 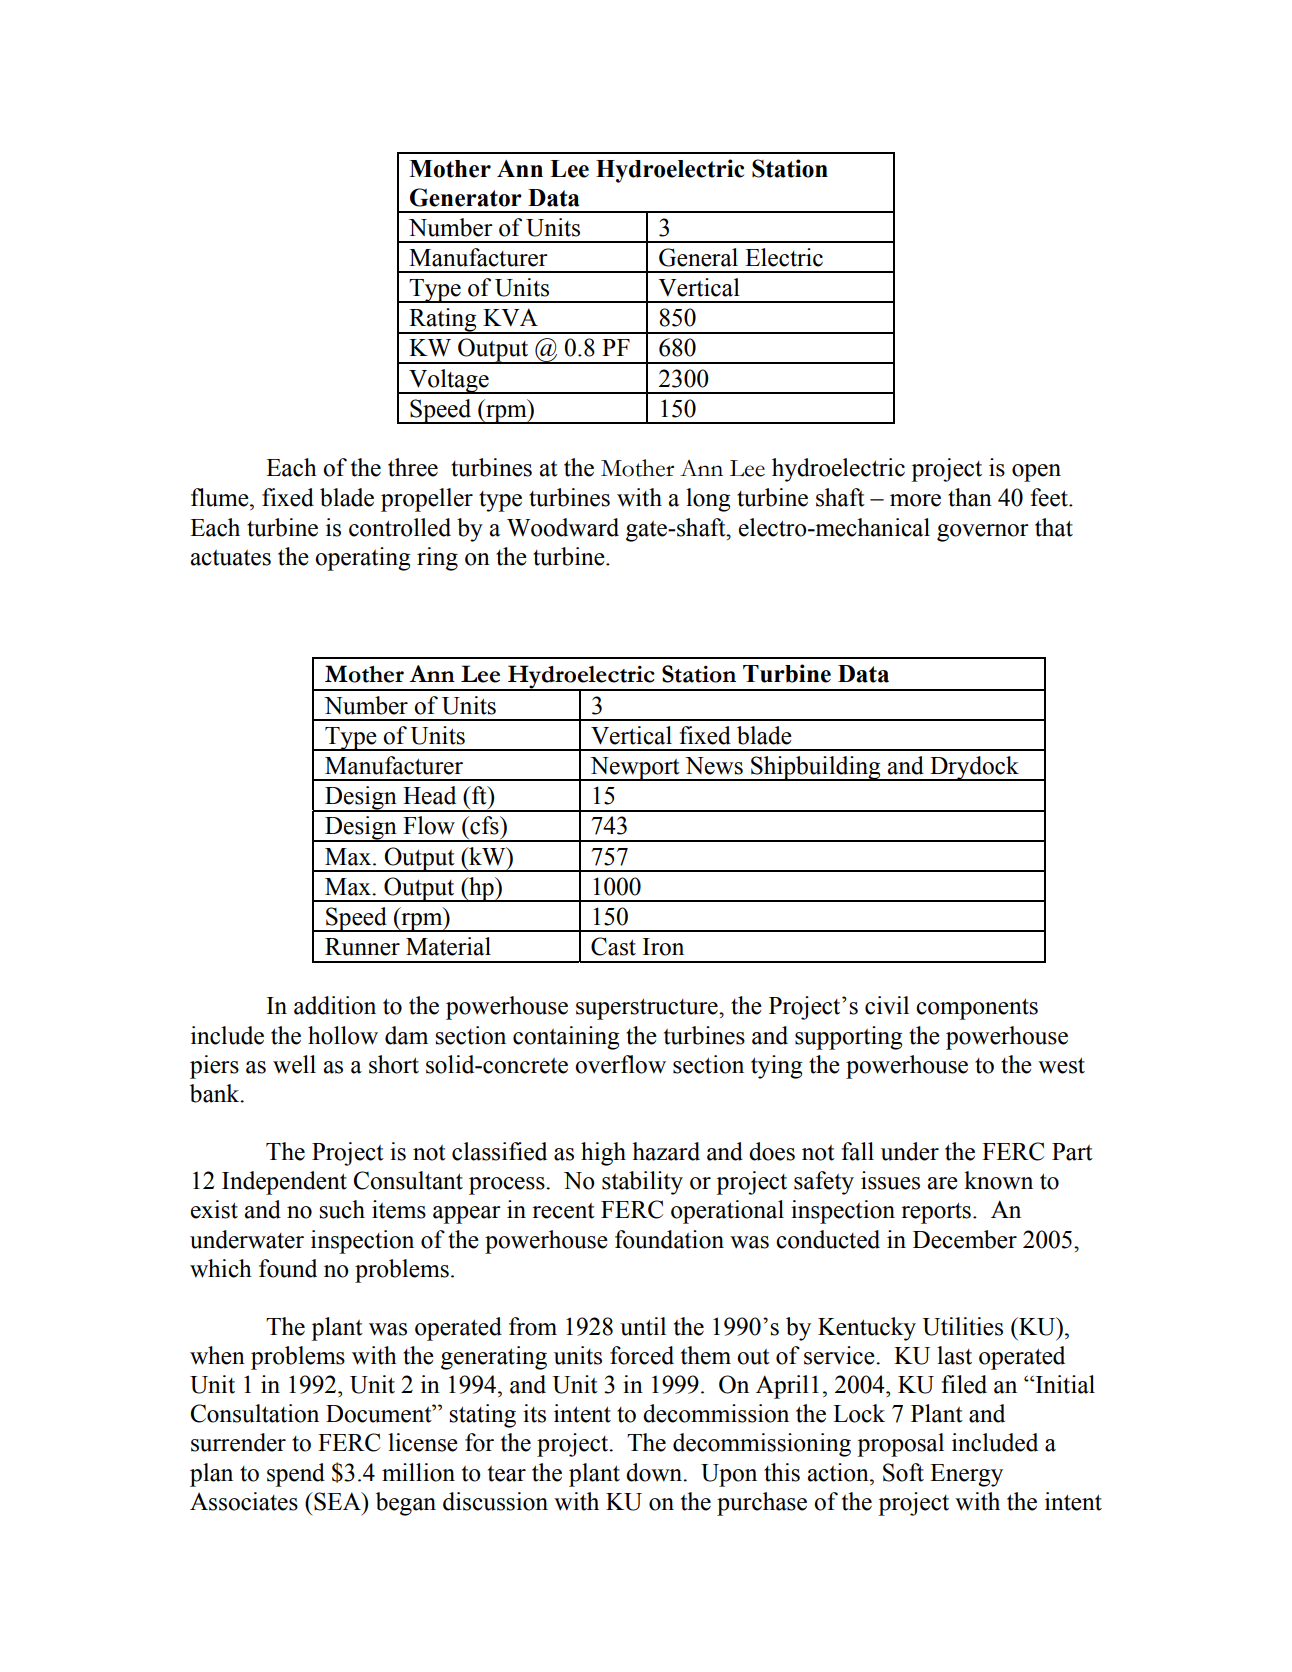 I want to click on controlled, so click(x=400, y=527).
